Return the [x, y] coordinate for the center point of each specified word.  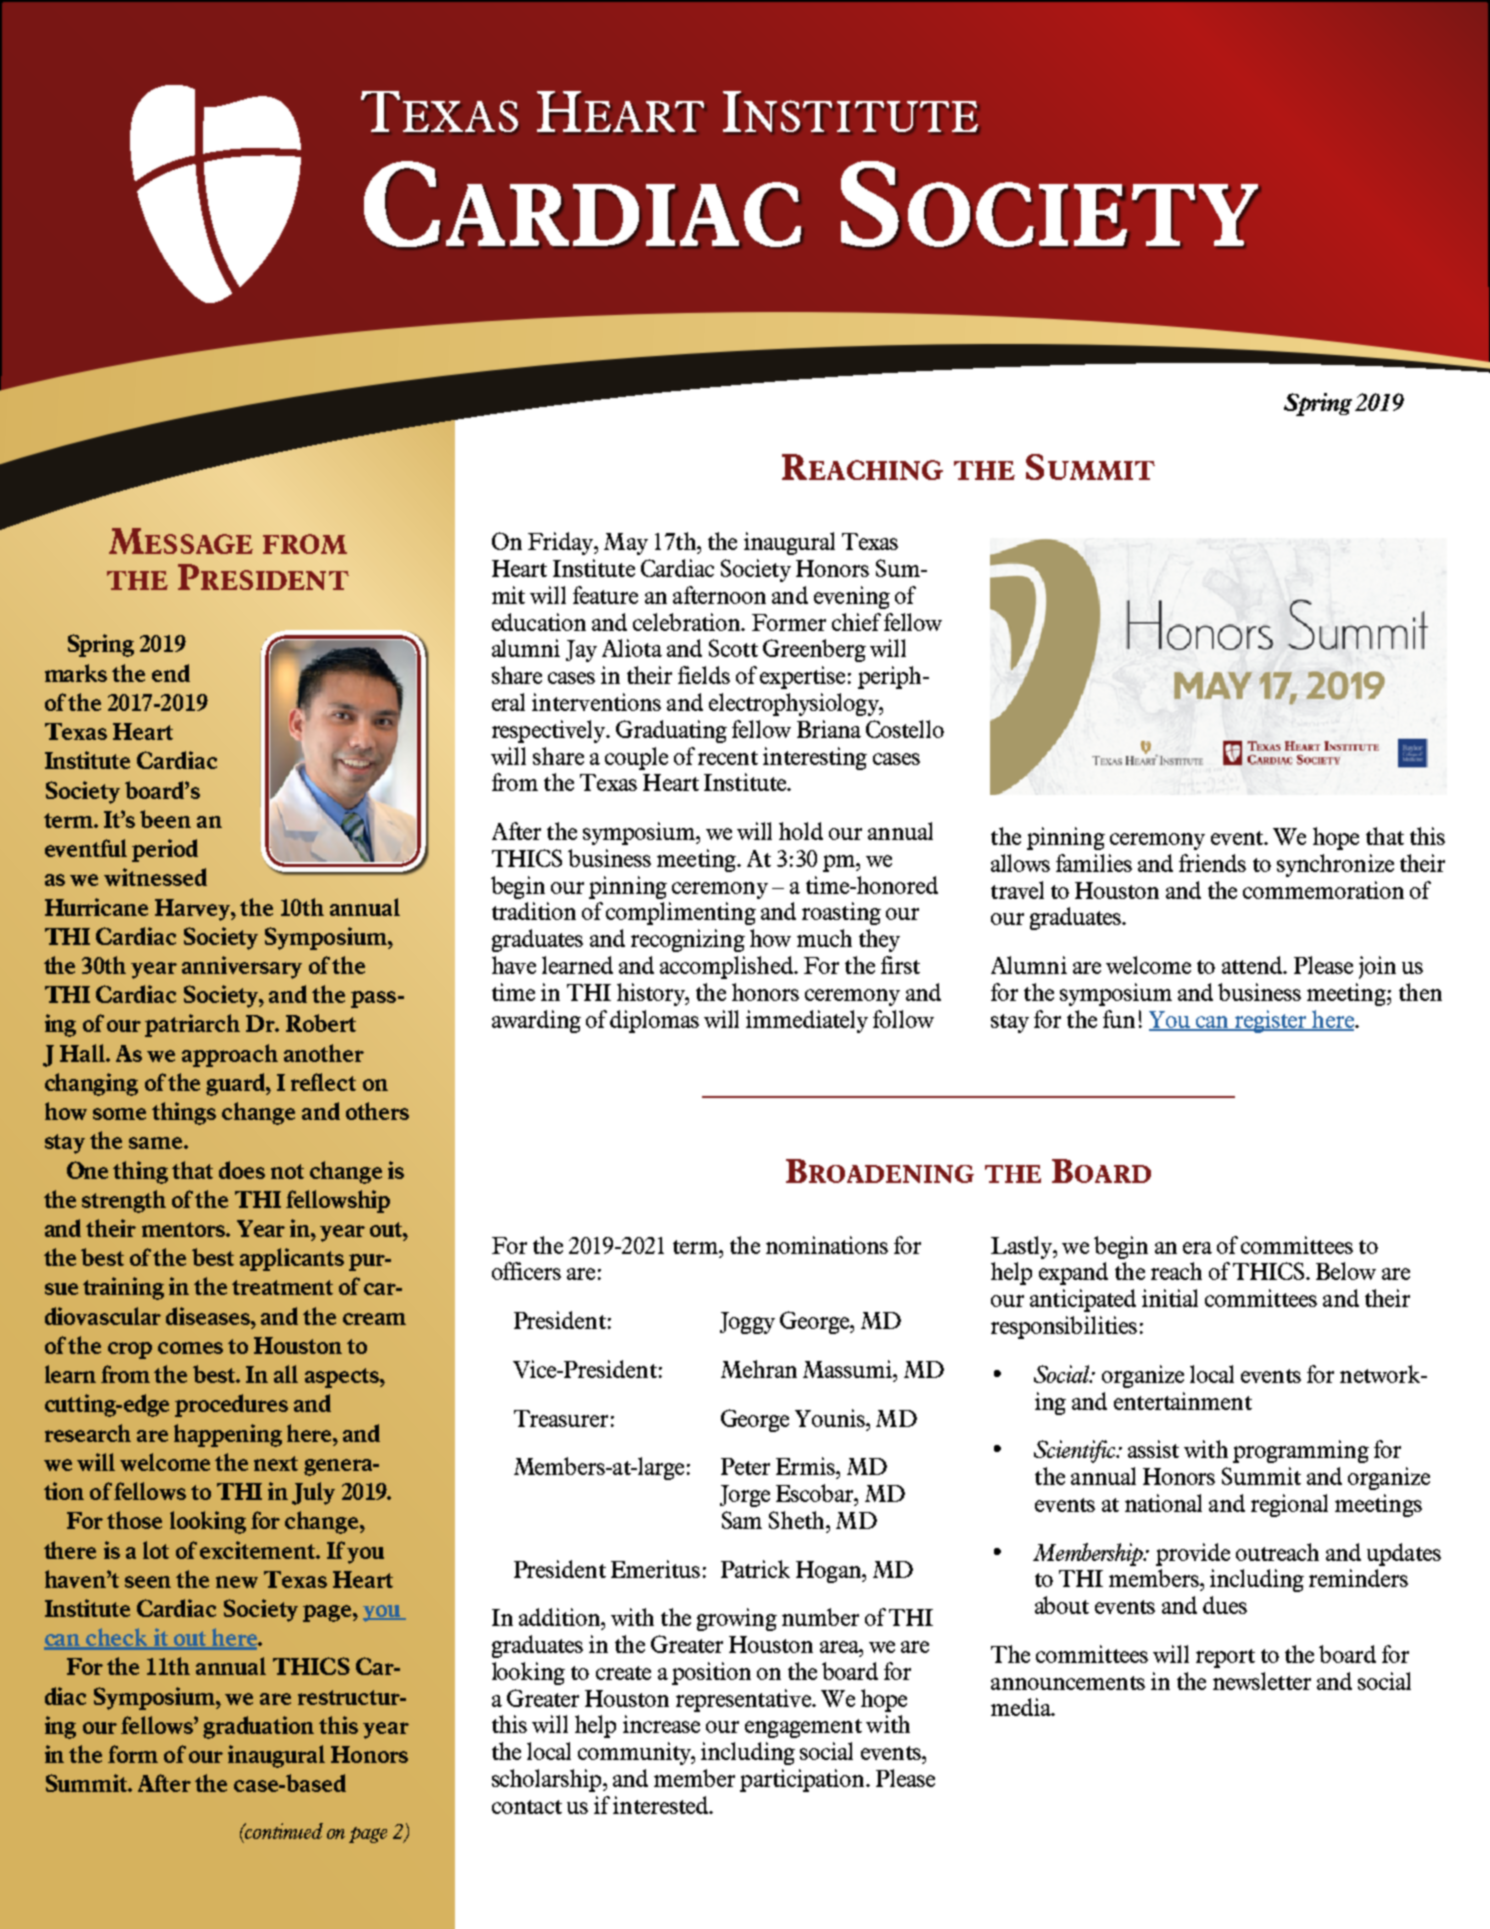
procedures [231, 1405]
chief [856, 622]
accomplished [727, 967]
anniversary [242, 967]
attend [1253, 965]
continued [283, 1831]
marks [76, 673]
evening [852, 597]
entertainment [1183, 1401]
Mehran [759, 1369]
